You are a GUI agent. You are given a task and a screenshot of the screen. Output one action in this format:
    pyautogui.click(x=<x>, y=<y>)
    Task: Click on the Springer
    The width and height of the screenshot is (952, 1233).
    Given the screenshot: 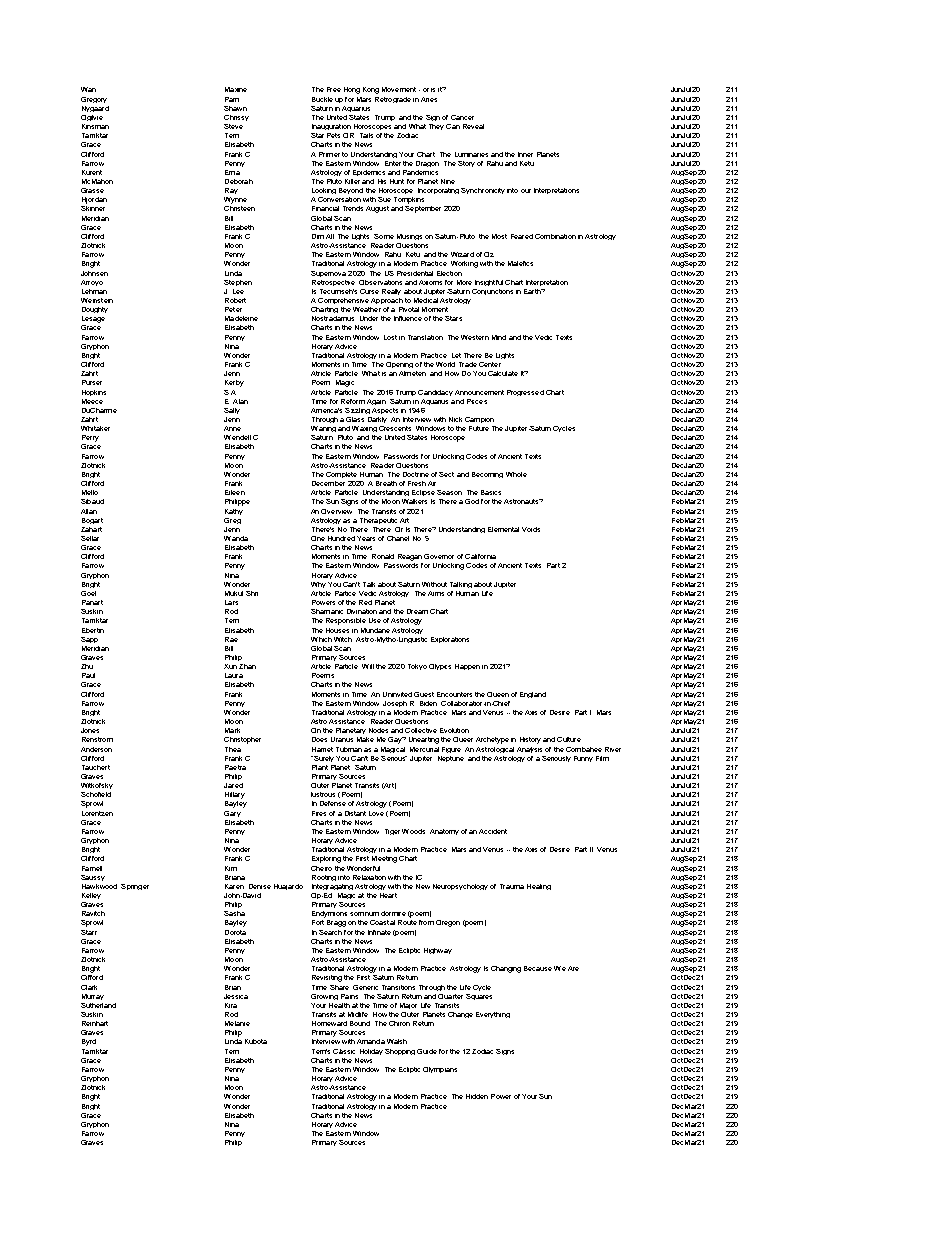 What is the action you would take?
    pyautogui.click(x=135, y=887)
